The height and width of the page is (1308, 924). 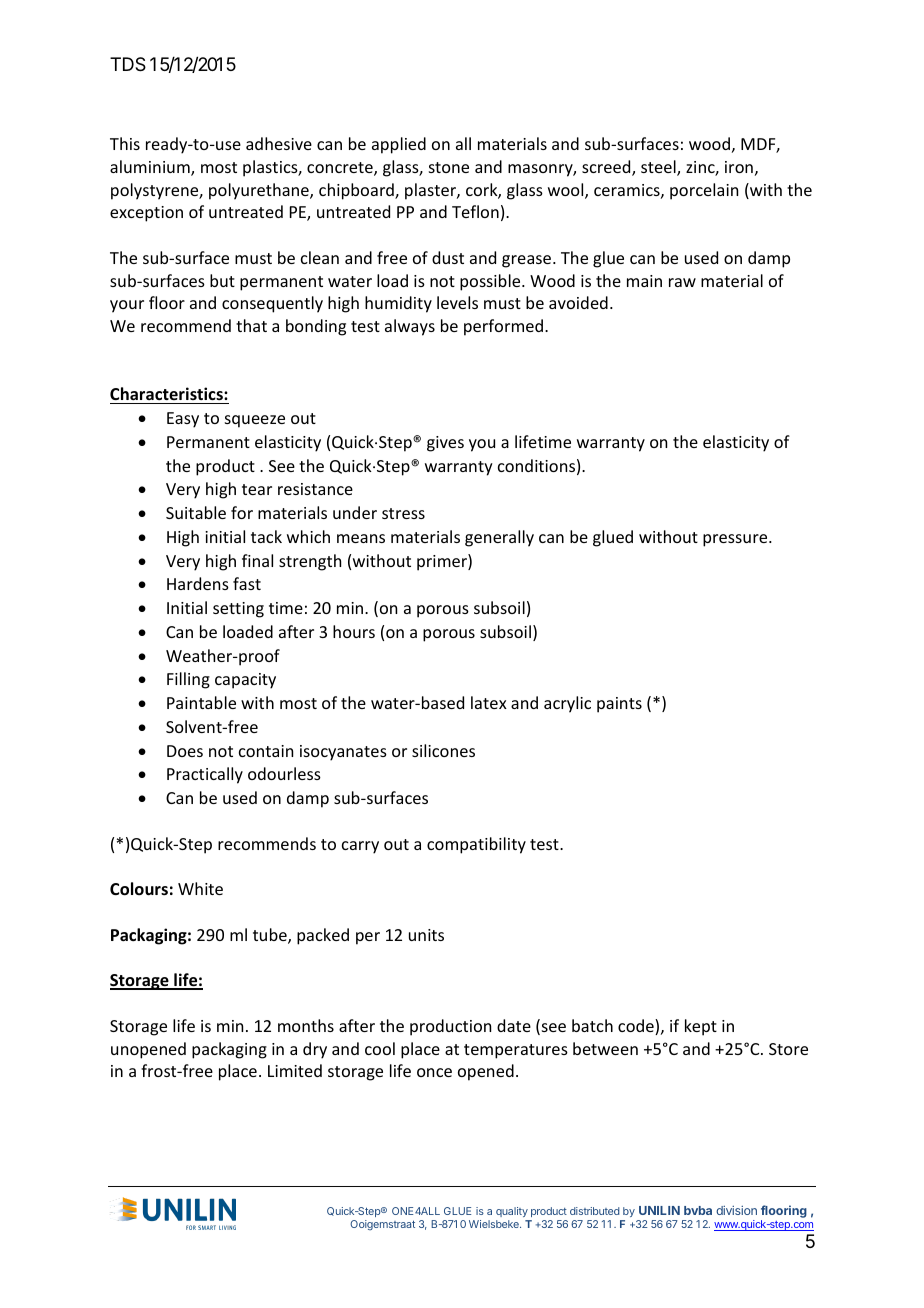 I want to click on Limited, so click(x=295, y=1070).
